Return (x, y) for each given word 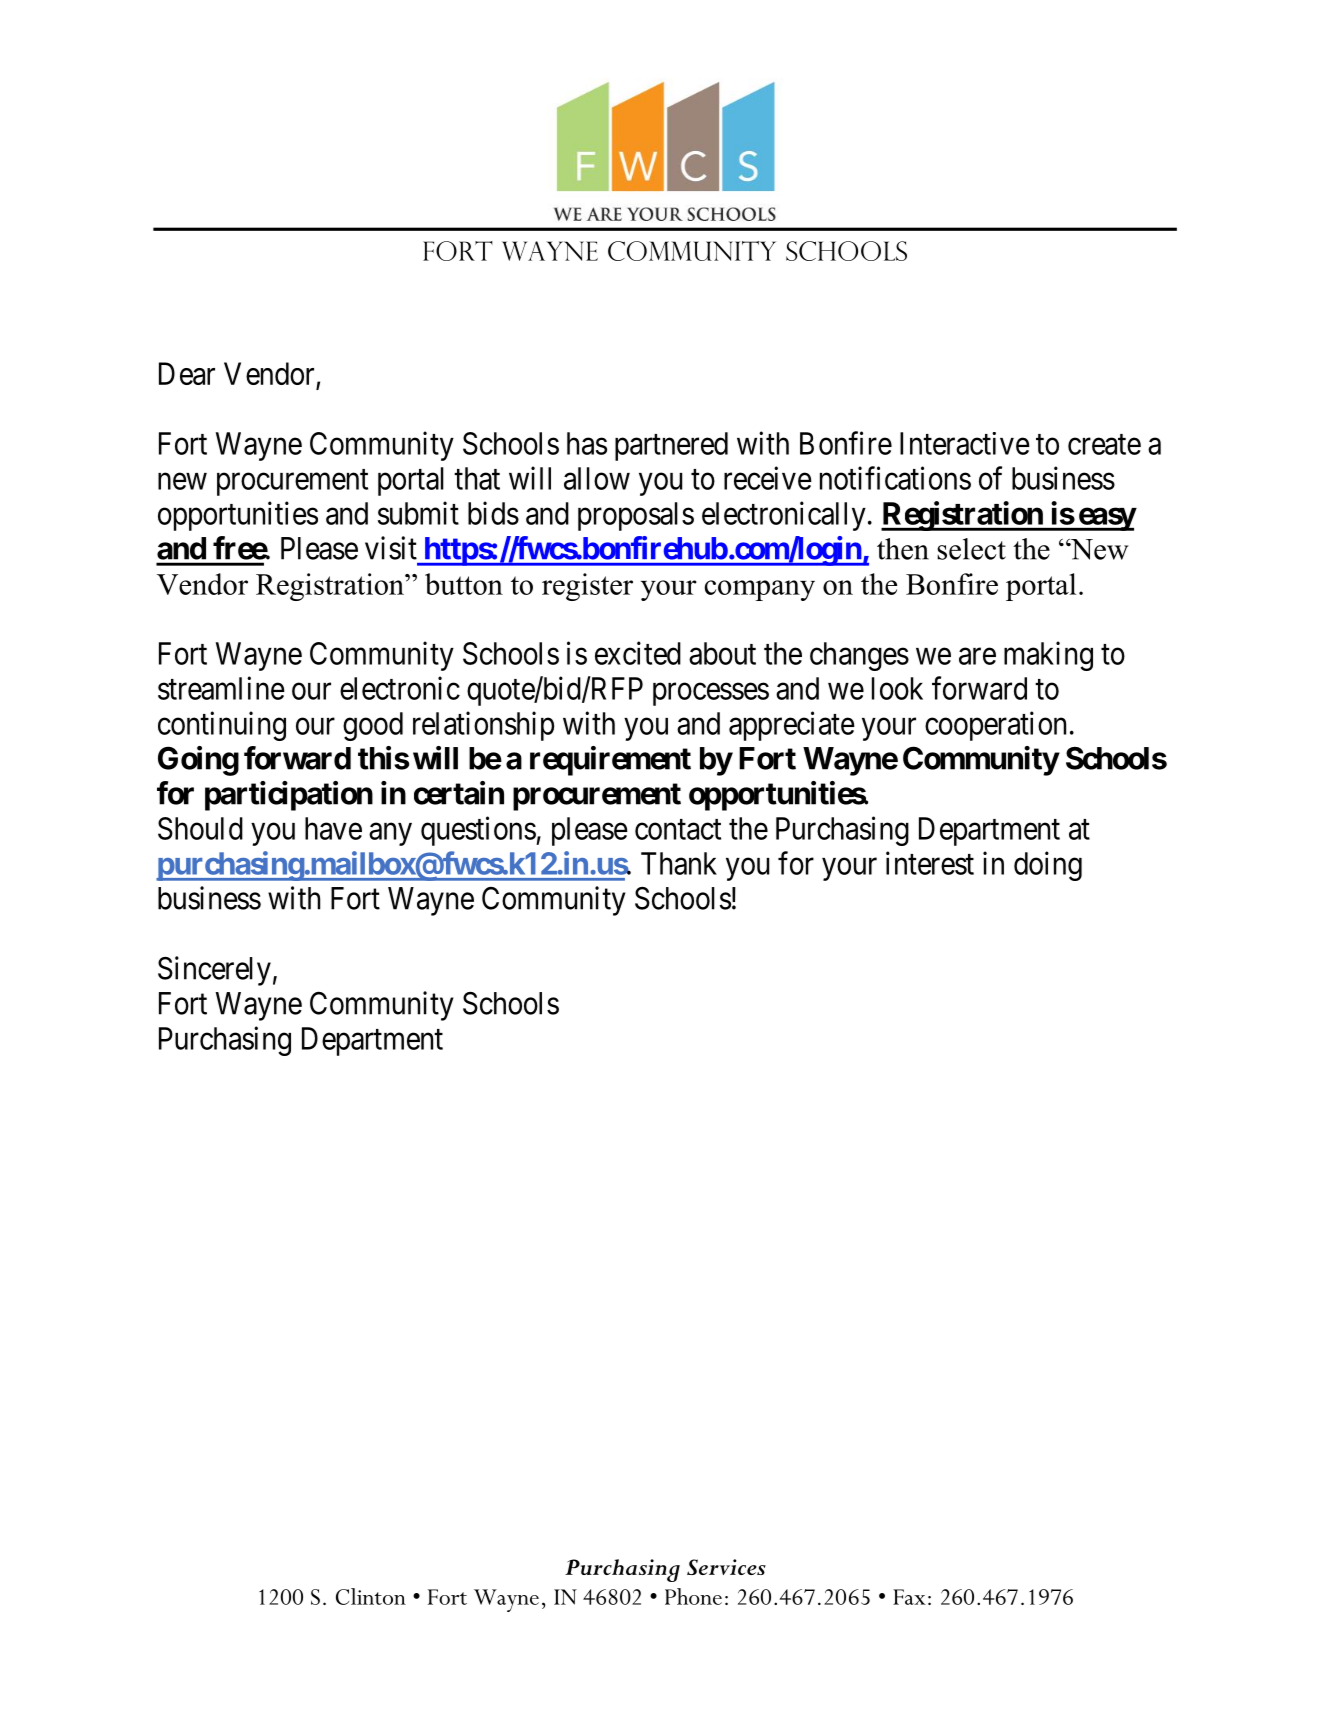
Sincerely (214, 971)
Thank (679, 863)
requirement (610, 761)
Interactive (965, 443)
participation (289, 796)
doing (1048, 866)
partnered (671, 446)
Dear (187, 373)
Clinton (371, 1596)
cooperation (995, 726)
